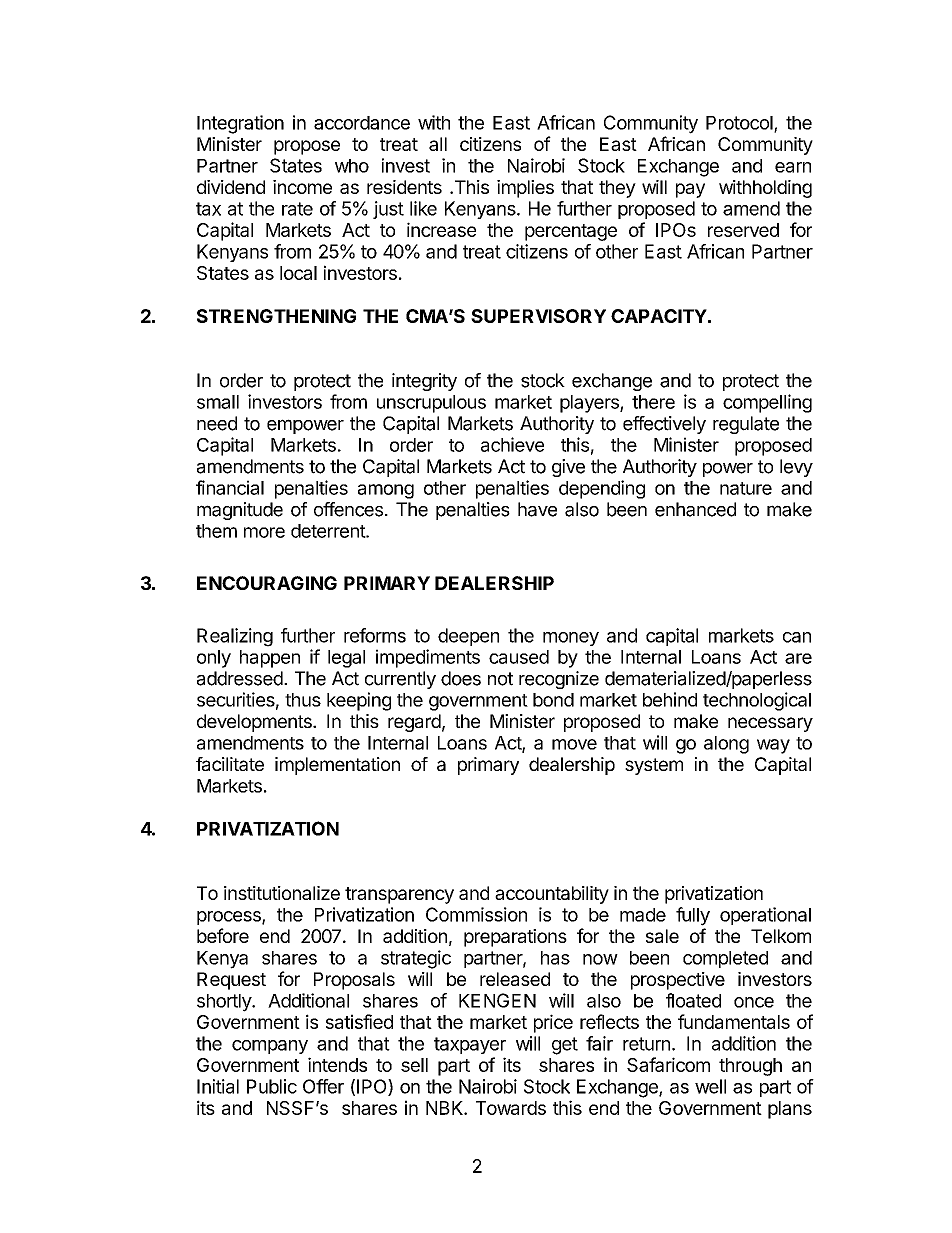 Image resolution: width=952 pixels, height=1233 pixels. I want to click on along, so click(726, 745).
